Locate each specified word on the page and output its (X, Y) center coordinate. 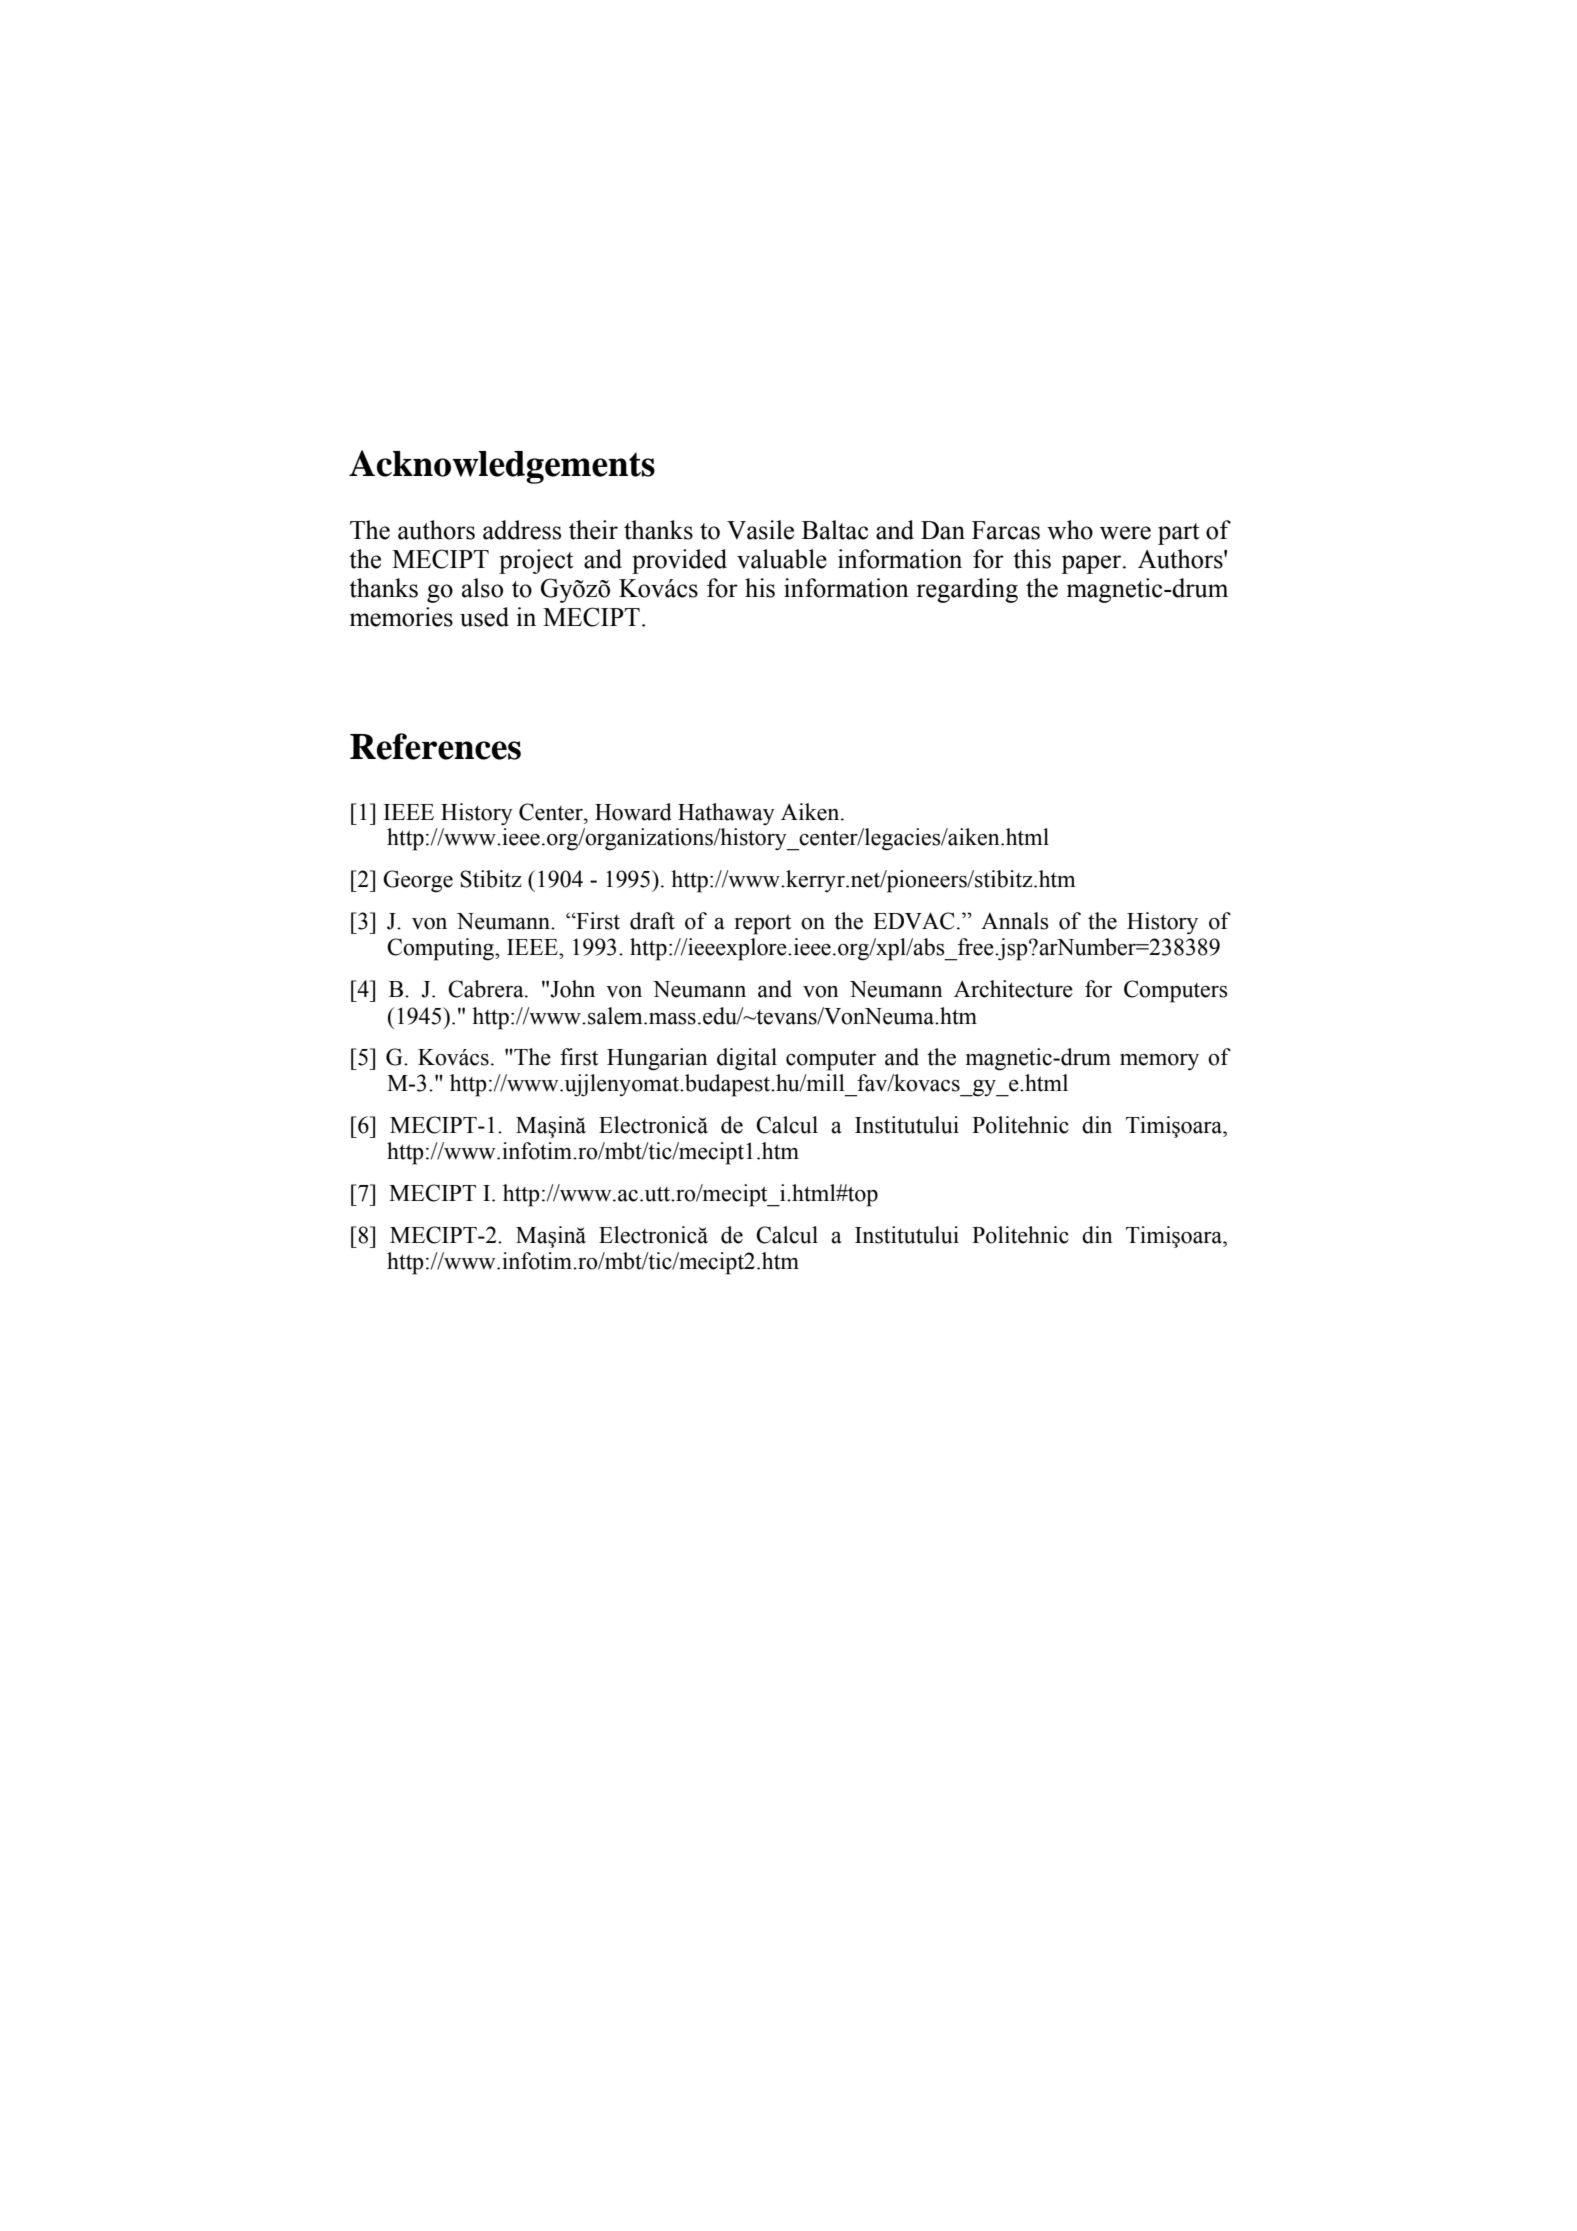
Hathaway (726, 814)
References (435, 746)
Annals (1014, 921)
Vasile (760, 530)
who (1070, 530)
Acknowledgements (502, 467)
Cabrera (487, 989)
